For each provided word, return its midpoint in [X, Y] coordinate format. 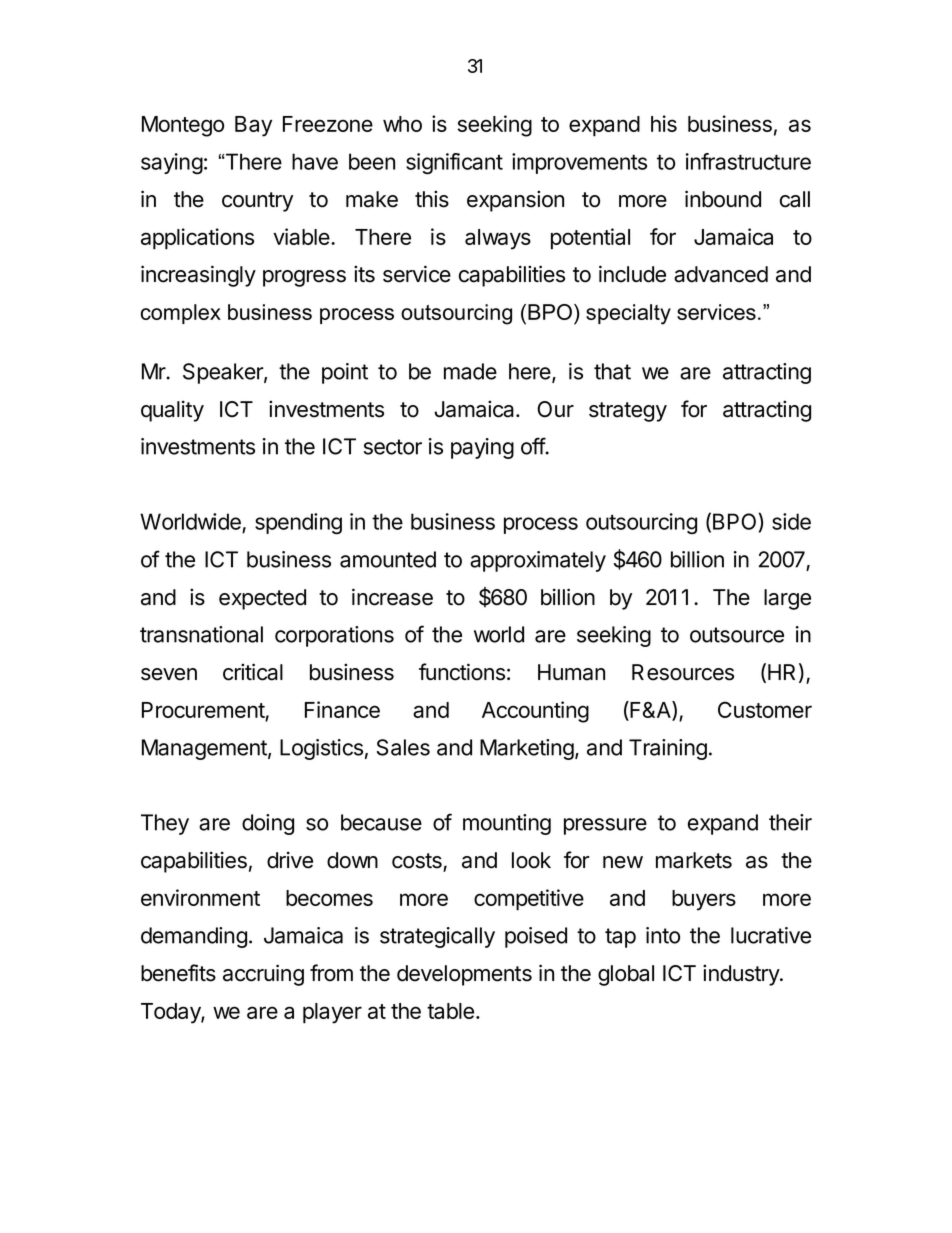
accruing [263, 975]
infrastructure [748, 161]
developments [464, 975]
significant [454, 163]
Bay [253, 126]
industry [742, 975]
